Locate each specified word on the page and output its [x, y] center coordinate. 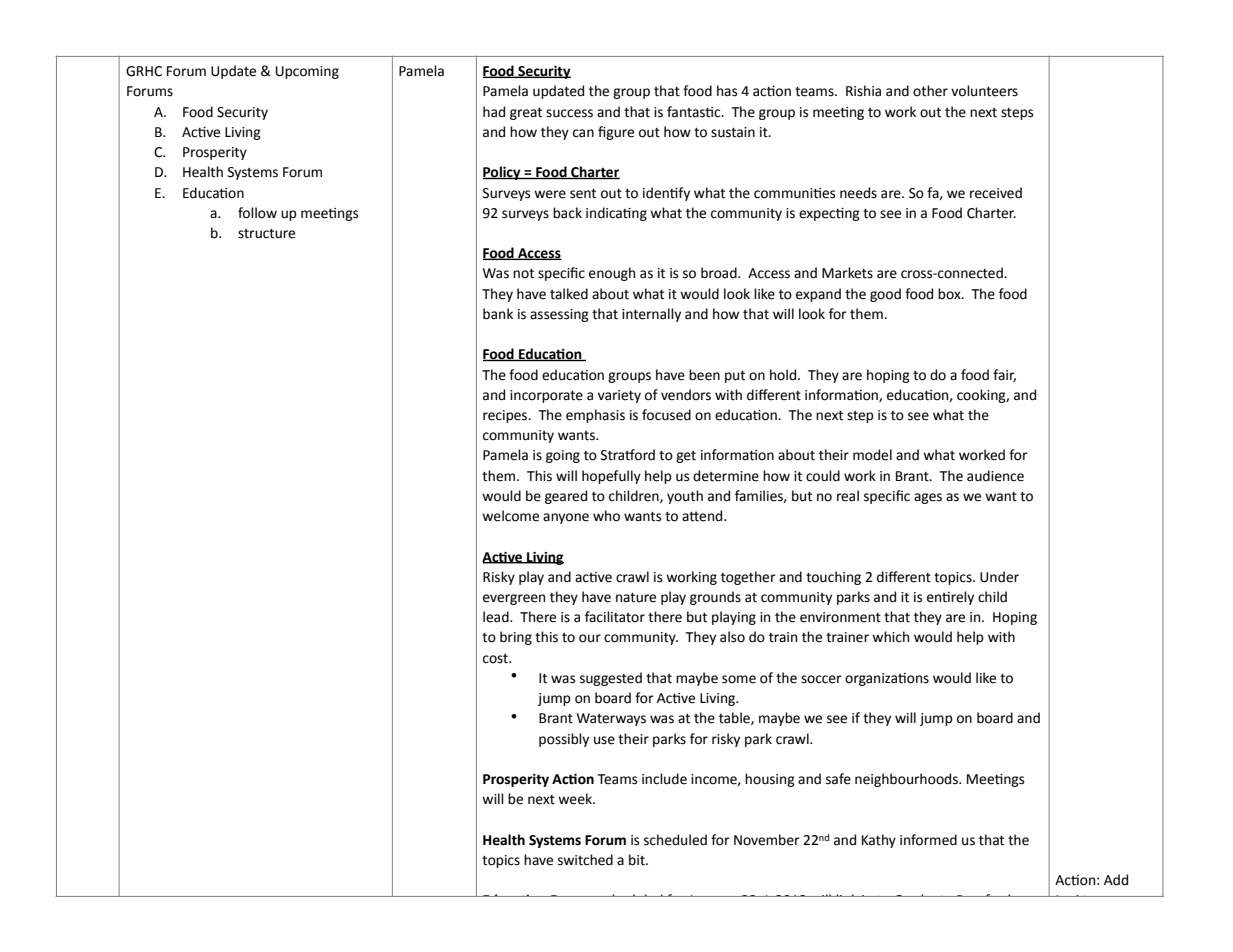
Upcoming [307, 72]
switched [585, 860]
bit [638, 860]
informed [928, 840]
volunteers [984, 91]
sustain [733, 132]
